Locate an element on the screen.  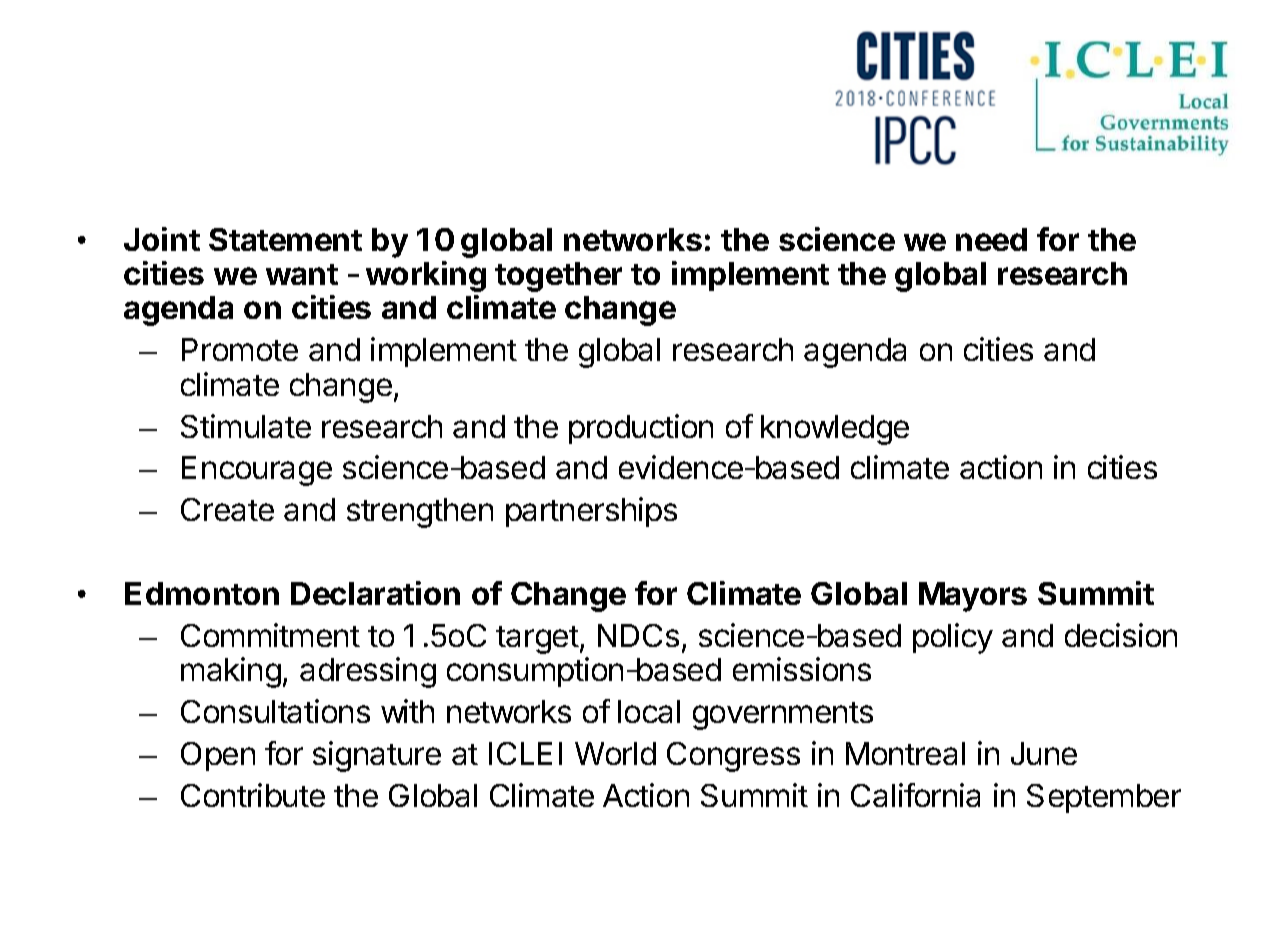
Mayors is located at coordinates (973, 597).
